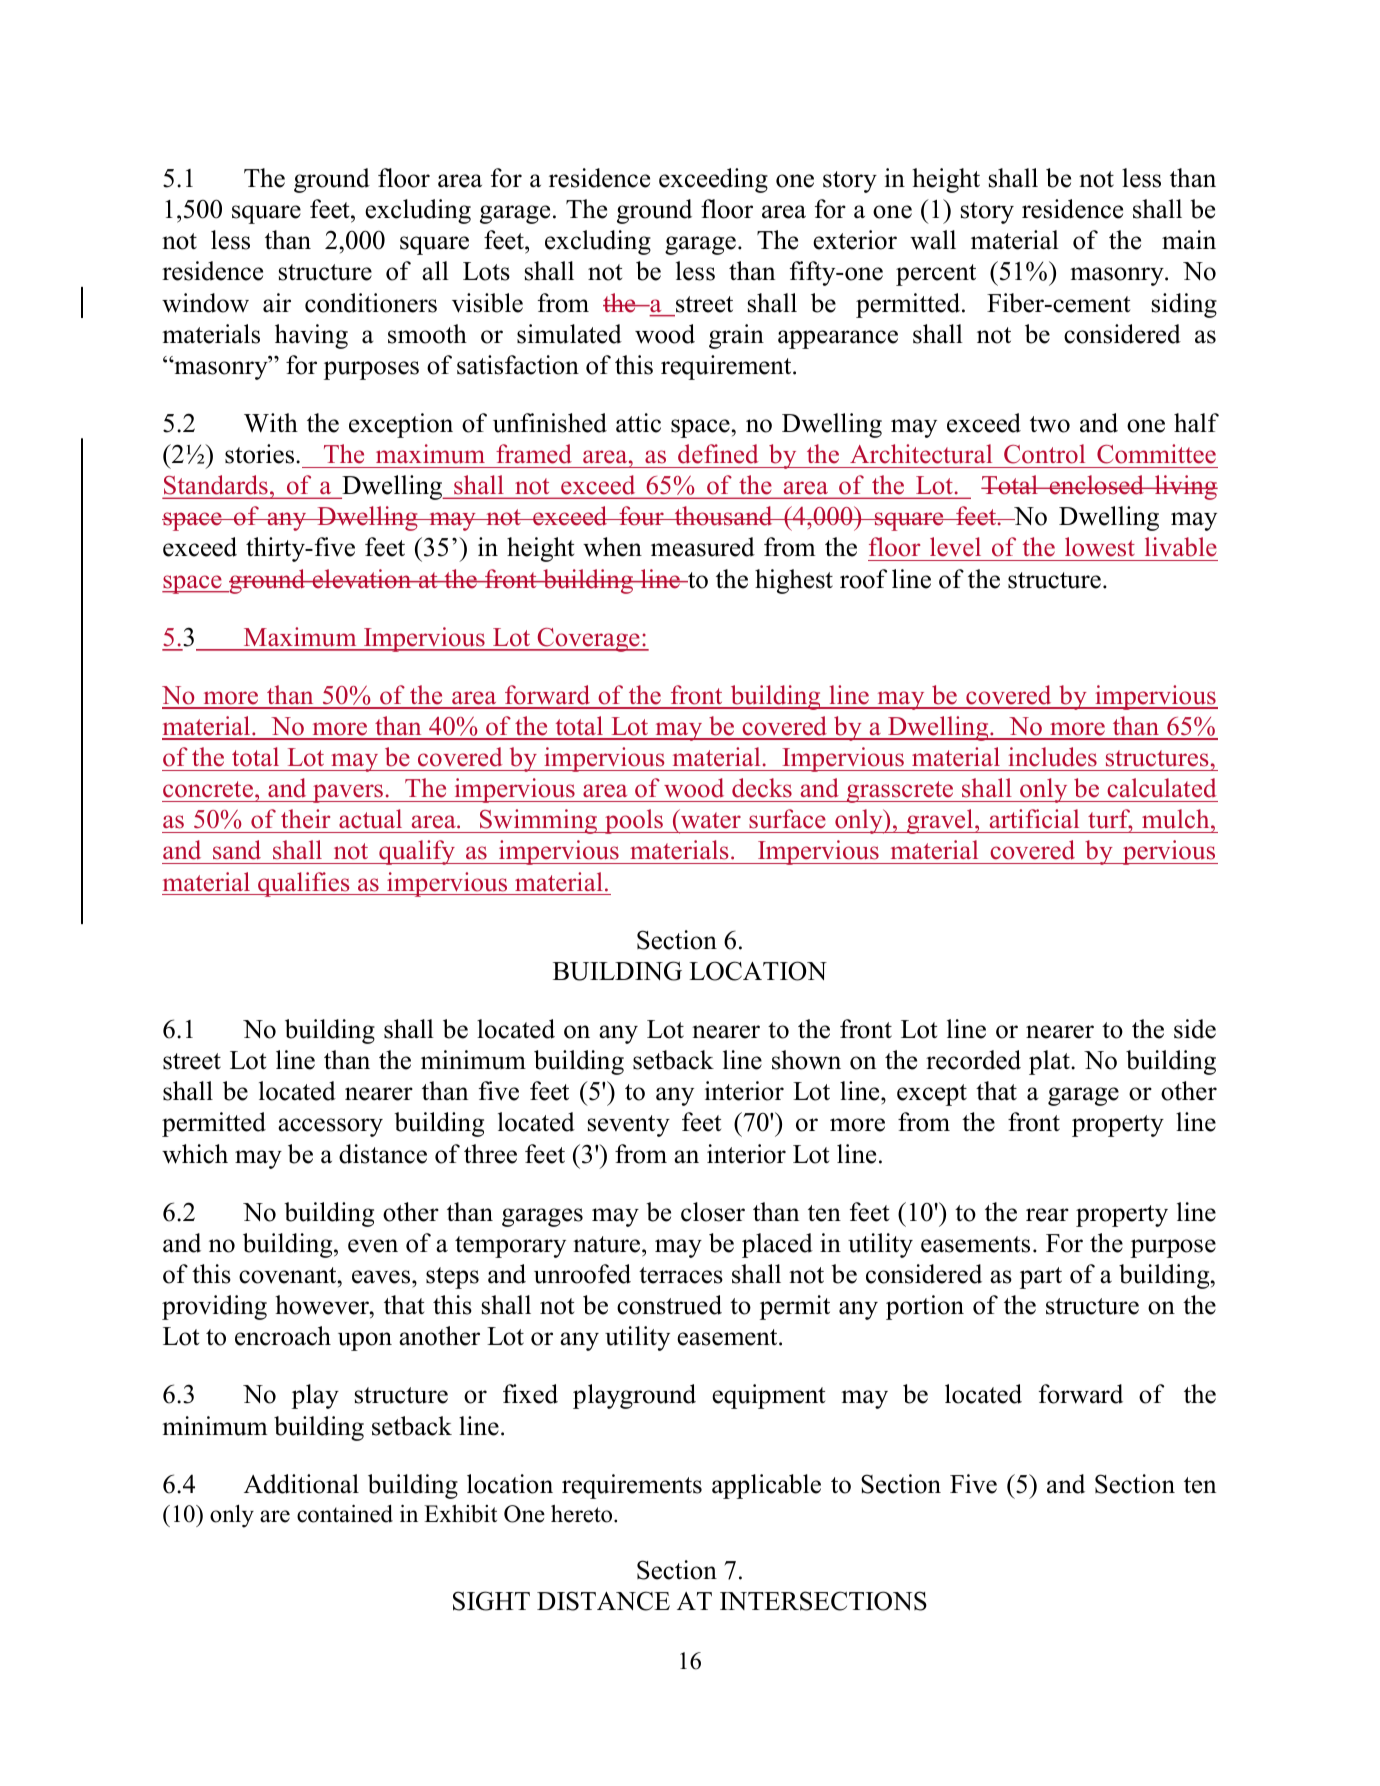 Image resolution: width=1380 pixels, height=1786 pixels. I want to click on qualifies, so click(304, 884).
